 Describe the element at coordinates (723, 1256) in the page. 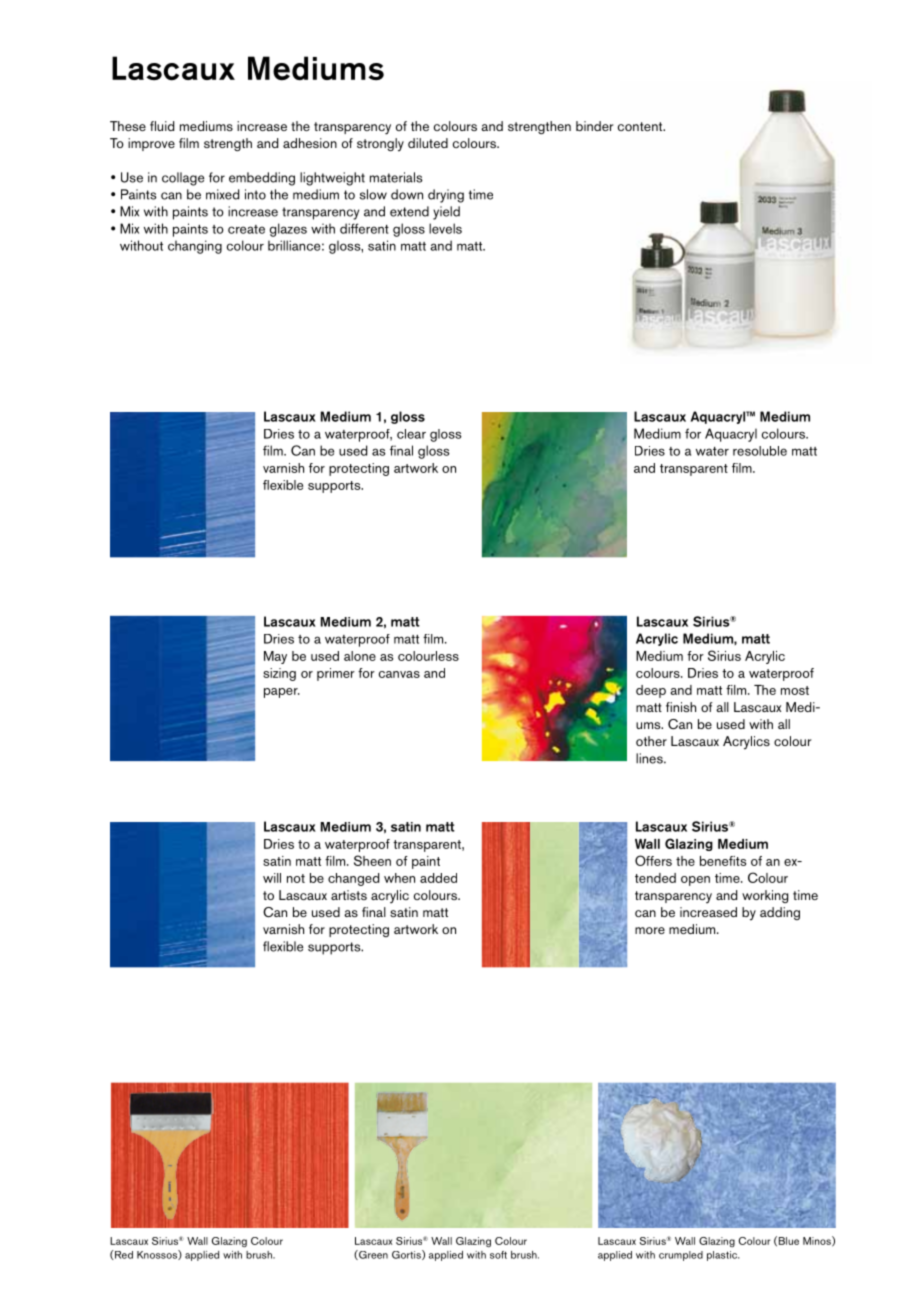

I see `plastic` at that location.
